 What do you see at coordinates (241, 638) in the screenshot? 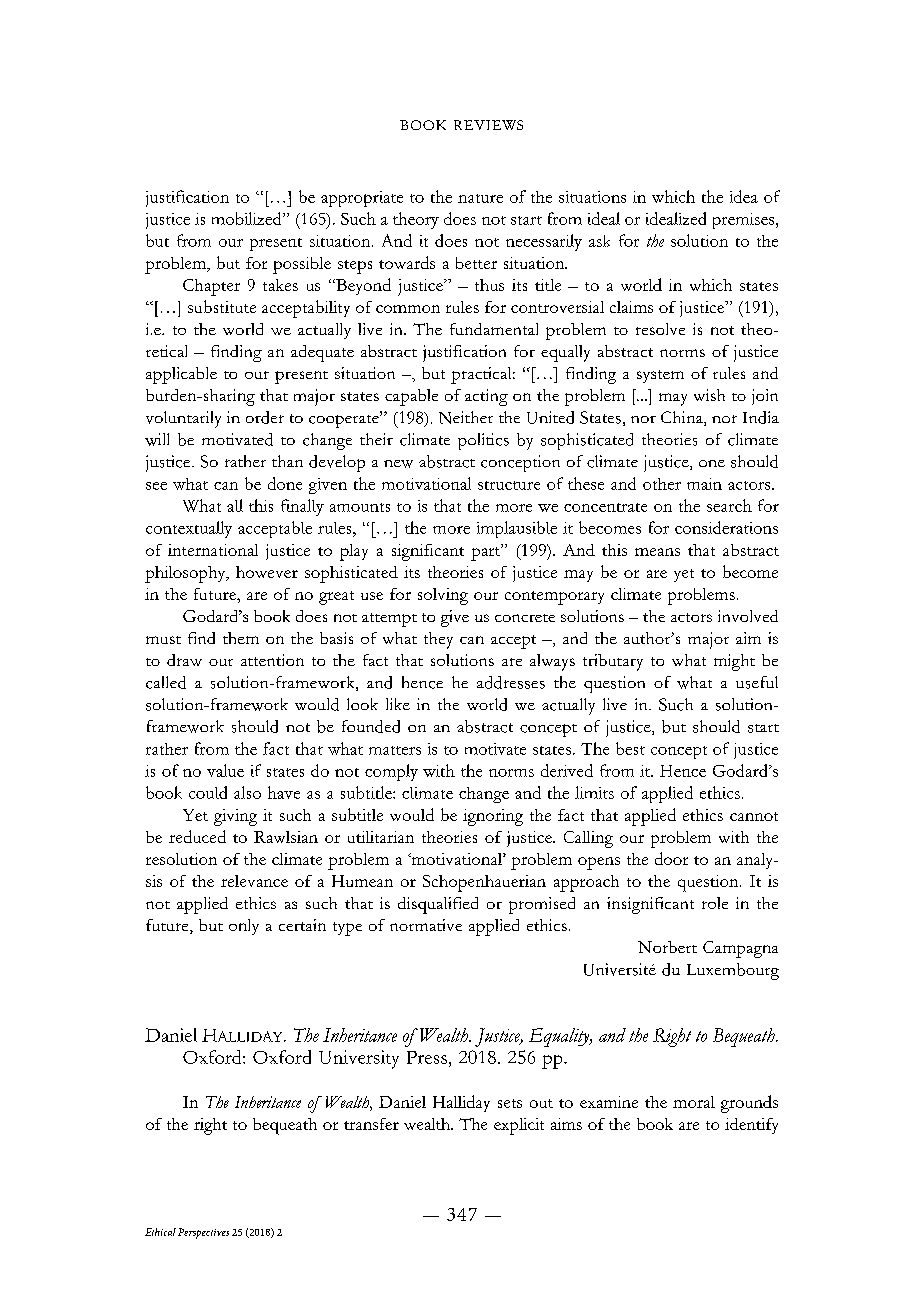
I see `them` at bounding box center [241, 638].
